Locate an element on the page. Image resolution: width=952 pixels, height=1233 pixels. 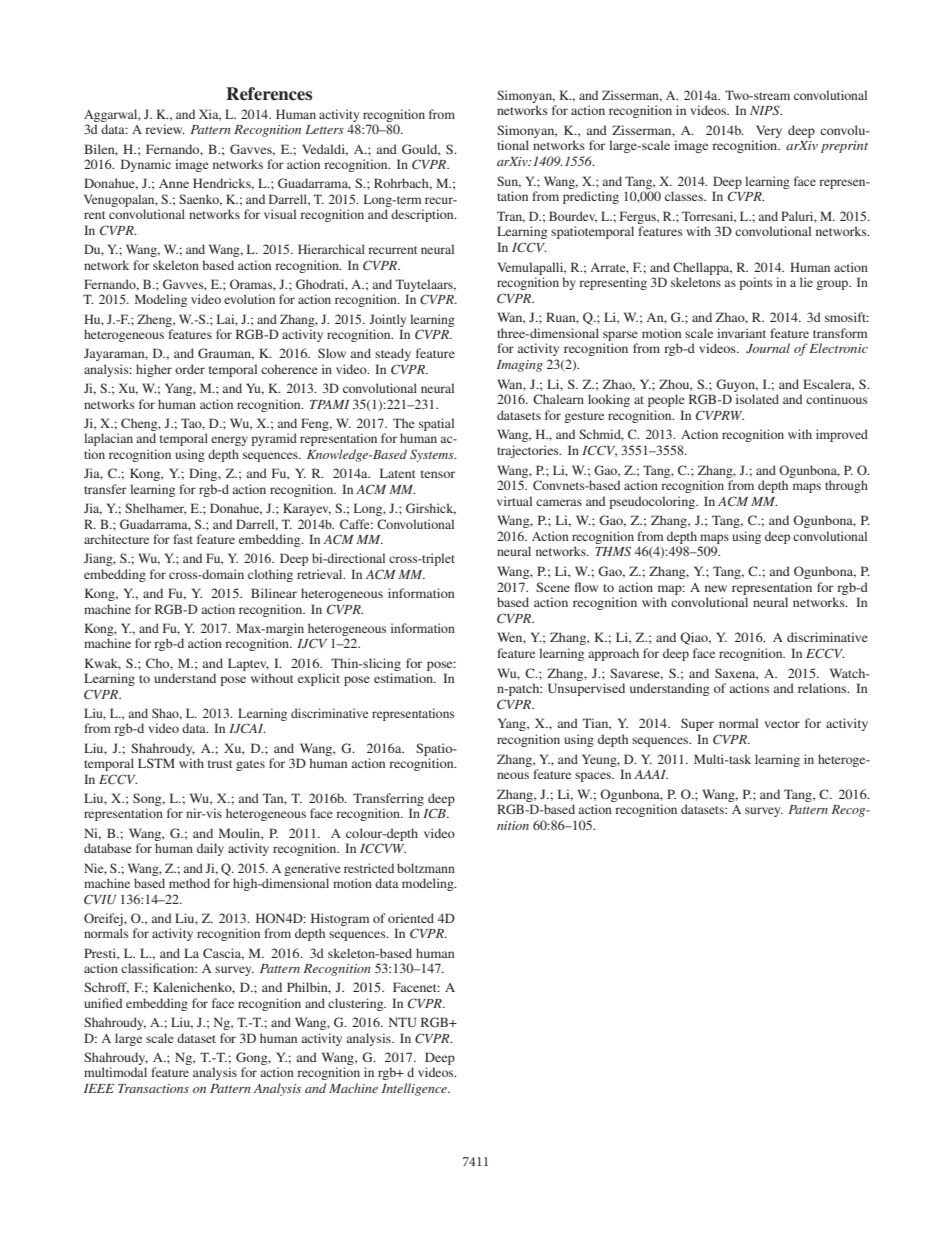
new is located at coordinates (716, 588).
